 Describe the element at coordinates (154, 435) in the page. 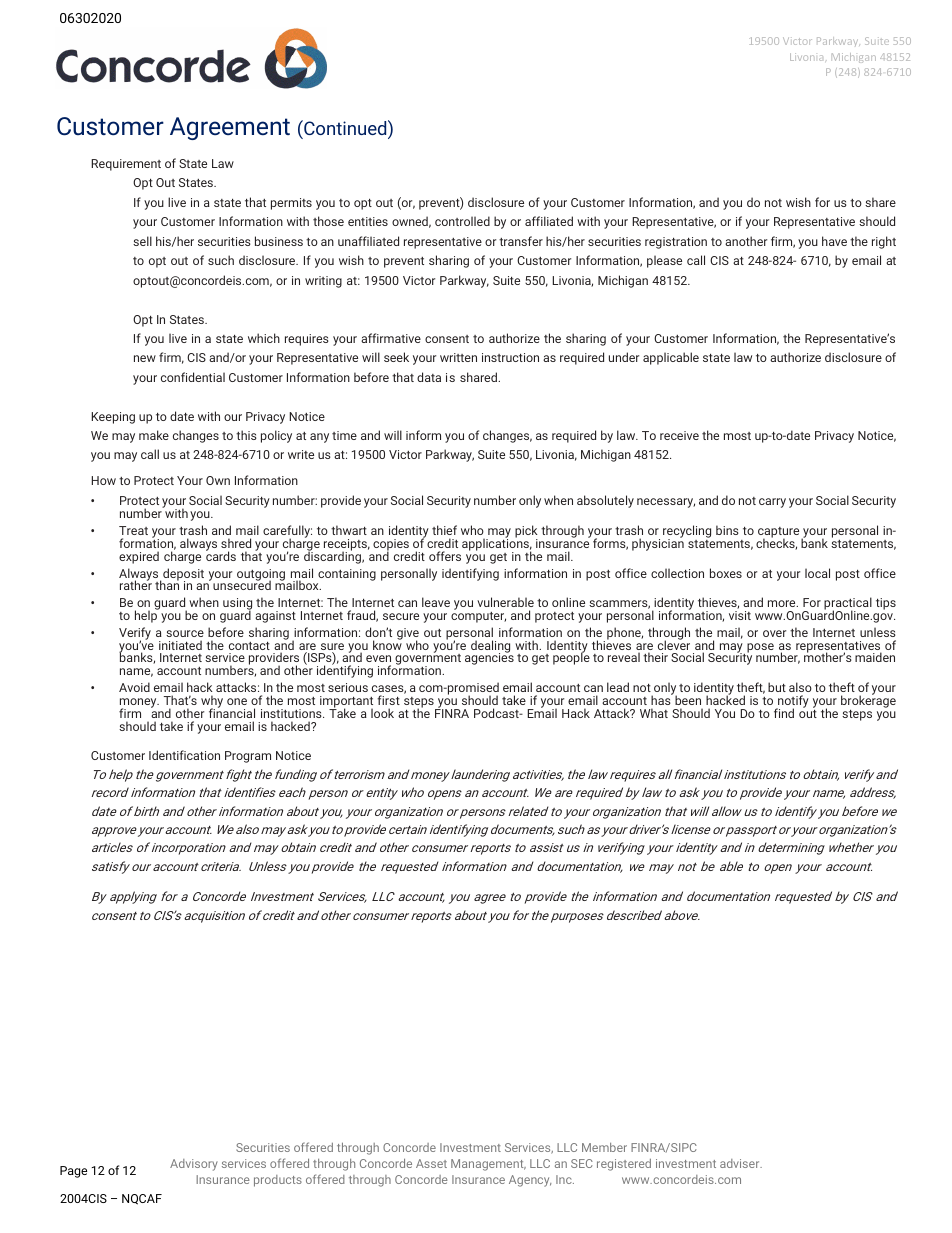

I see `make` at that location.
